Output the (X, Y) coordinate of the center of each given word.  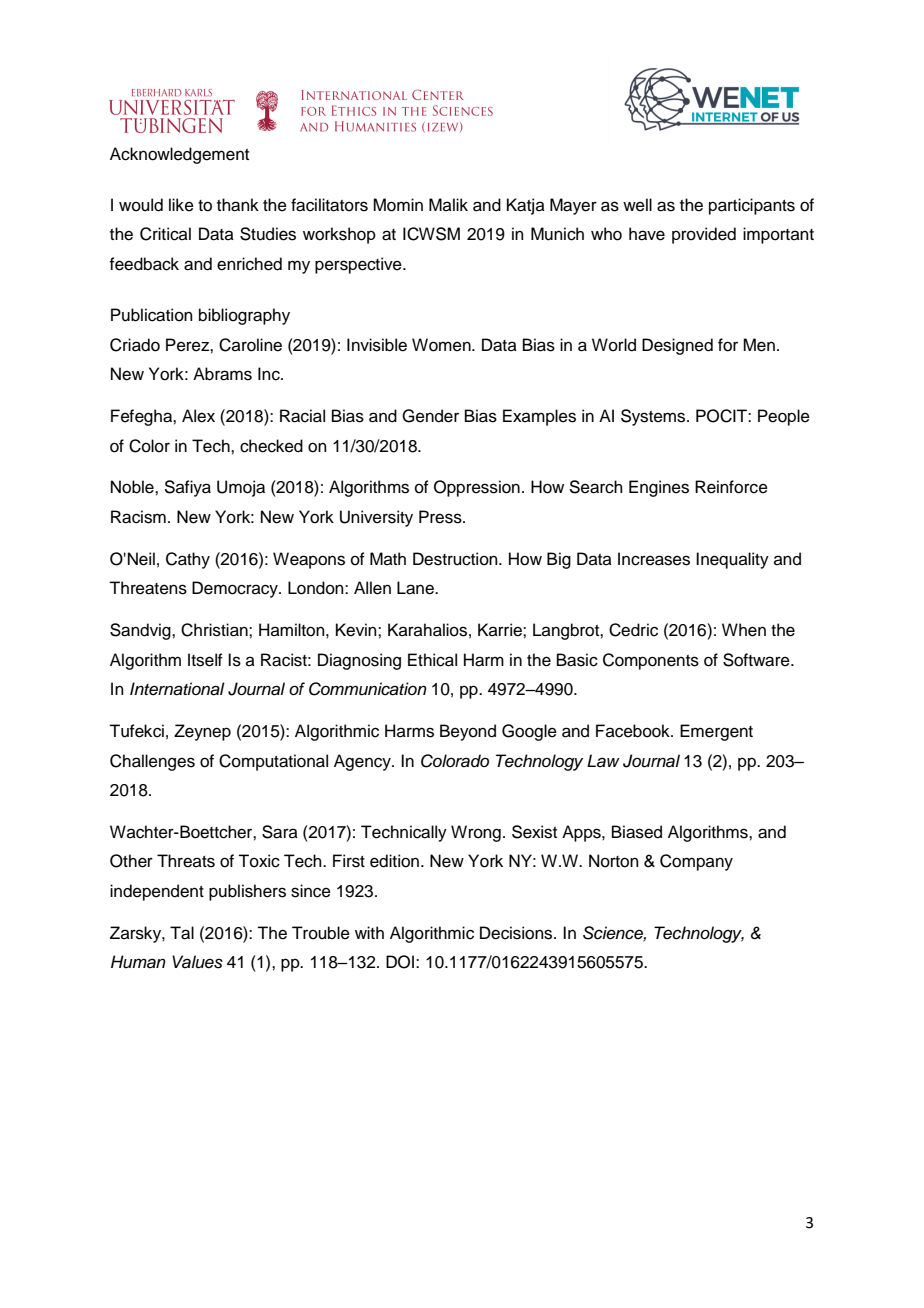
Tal (182, 933)
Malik (448, 204)
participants (752, 206)
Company (696, 862)
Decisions (517, 933)
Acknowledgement (179, 155)
